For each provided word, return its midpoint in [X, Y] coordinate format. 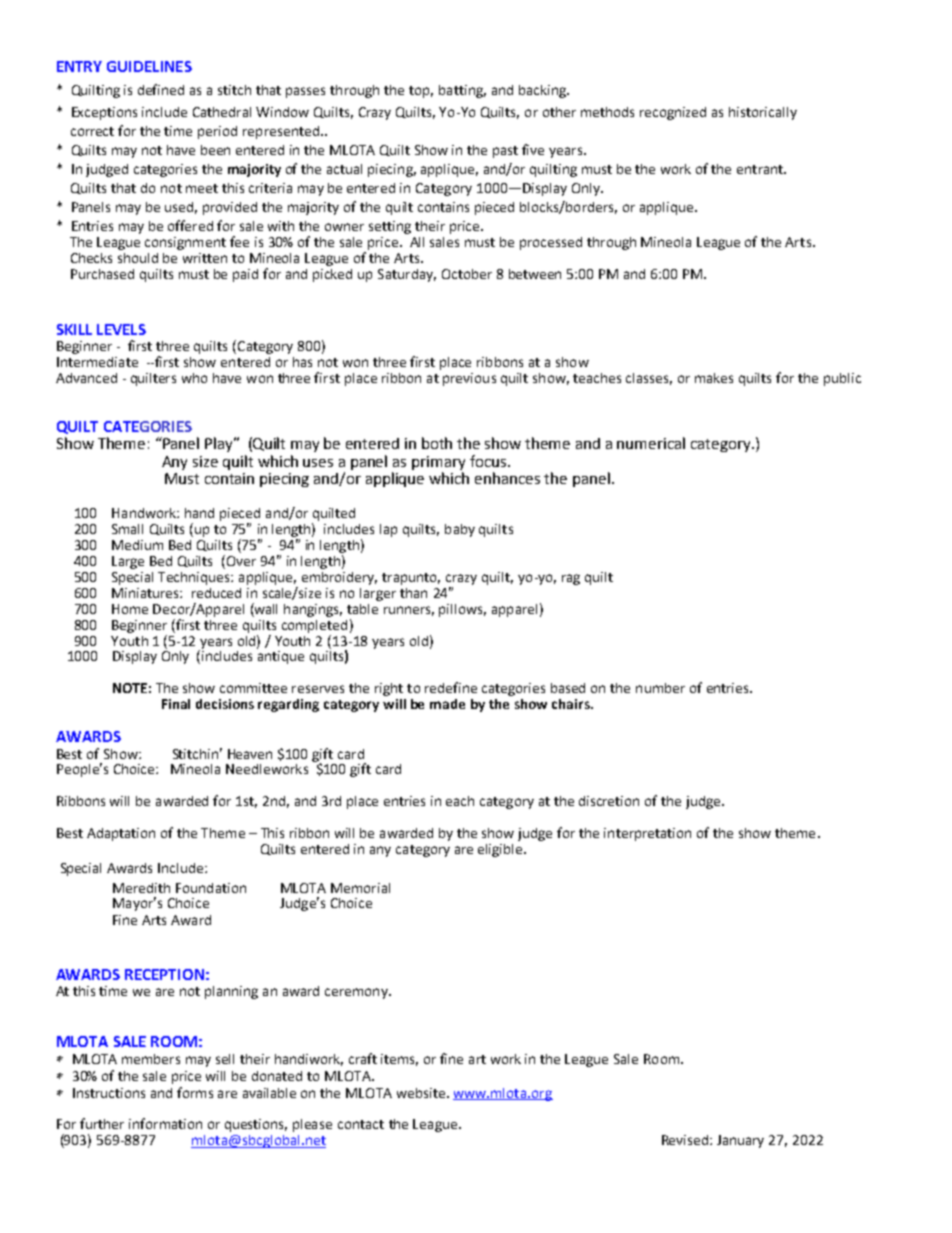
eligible [501, 850]
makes [714, 378]
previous [469, 379]
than [413, 593]
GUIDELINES [149, 66]
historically [763, 113]
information [165, 1123]
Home [130, 609]
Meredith [141, 888]
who [194, 378]
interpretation [647, 834]
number [660, 688]
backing [543, 91]
